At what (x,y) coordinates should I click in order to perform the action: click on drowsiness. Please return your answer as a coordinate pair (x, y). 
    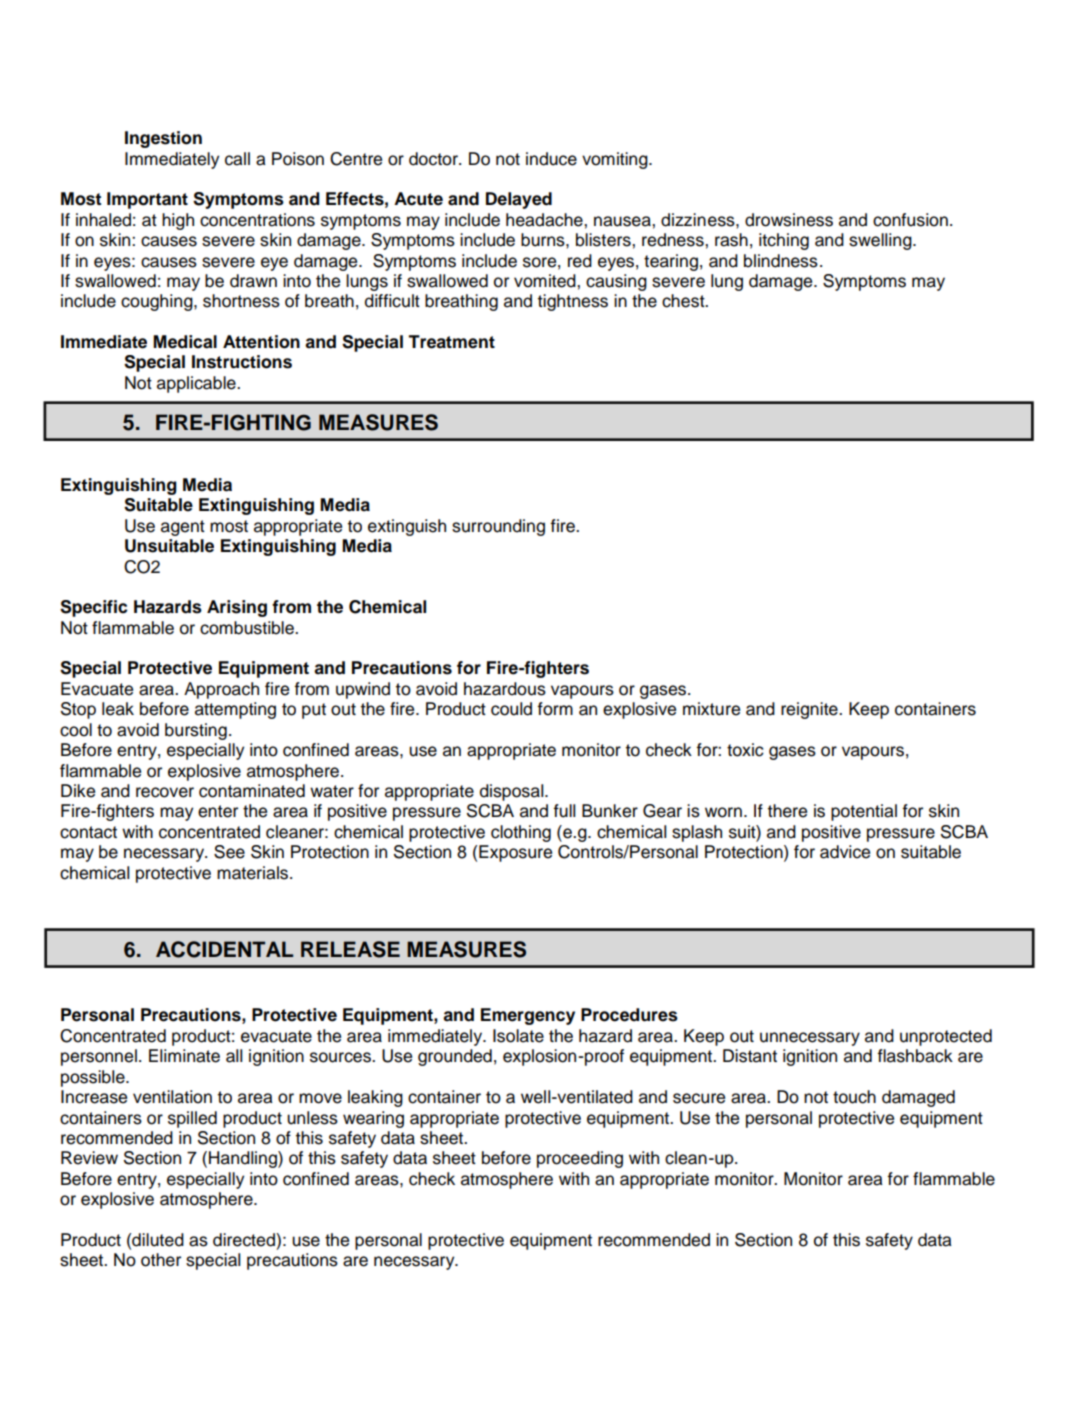
    Looking at the image, I should click on (789, 220).
